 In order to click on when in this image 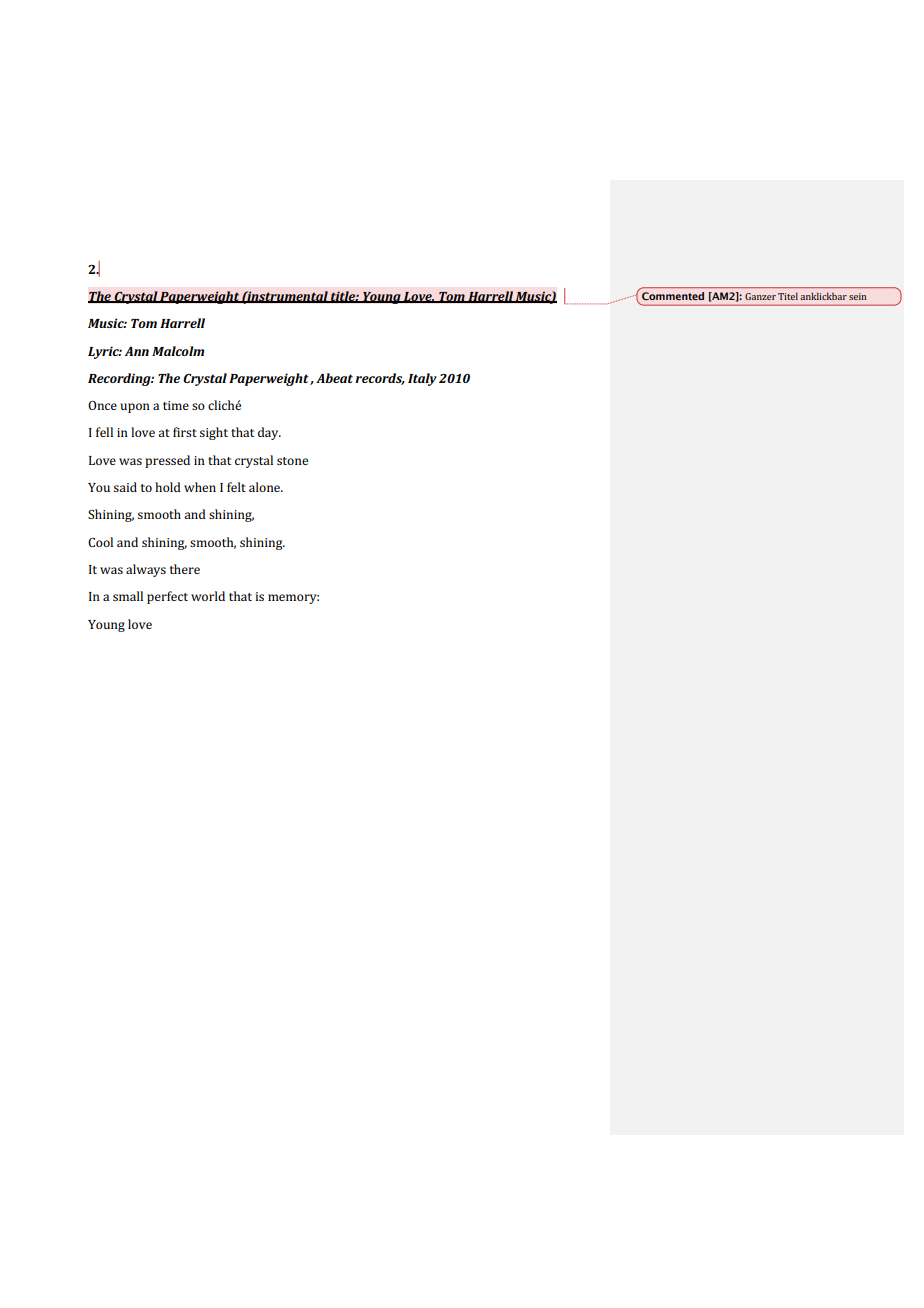, I will do `click(200, 487)`.
